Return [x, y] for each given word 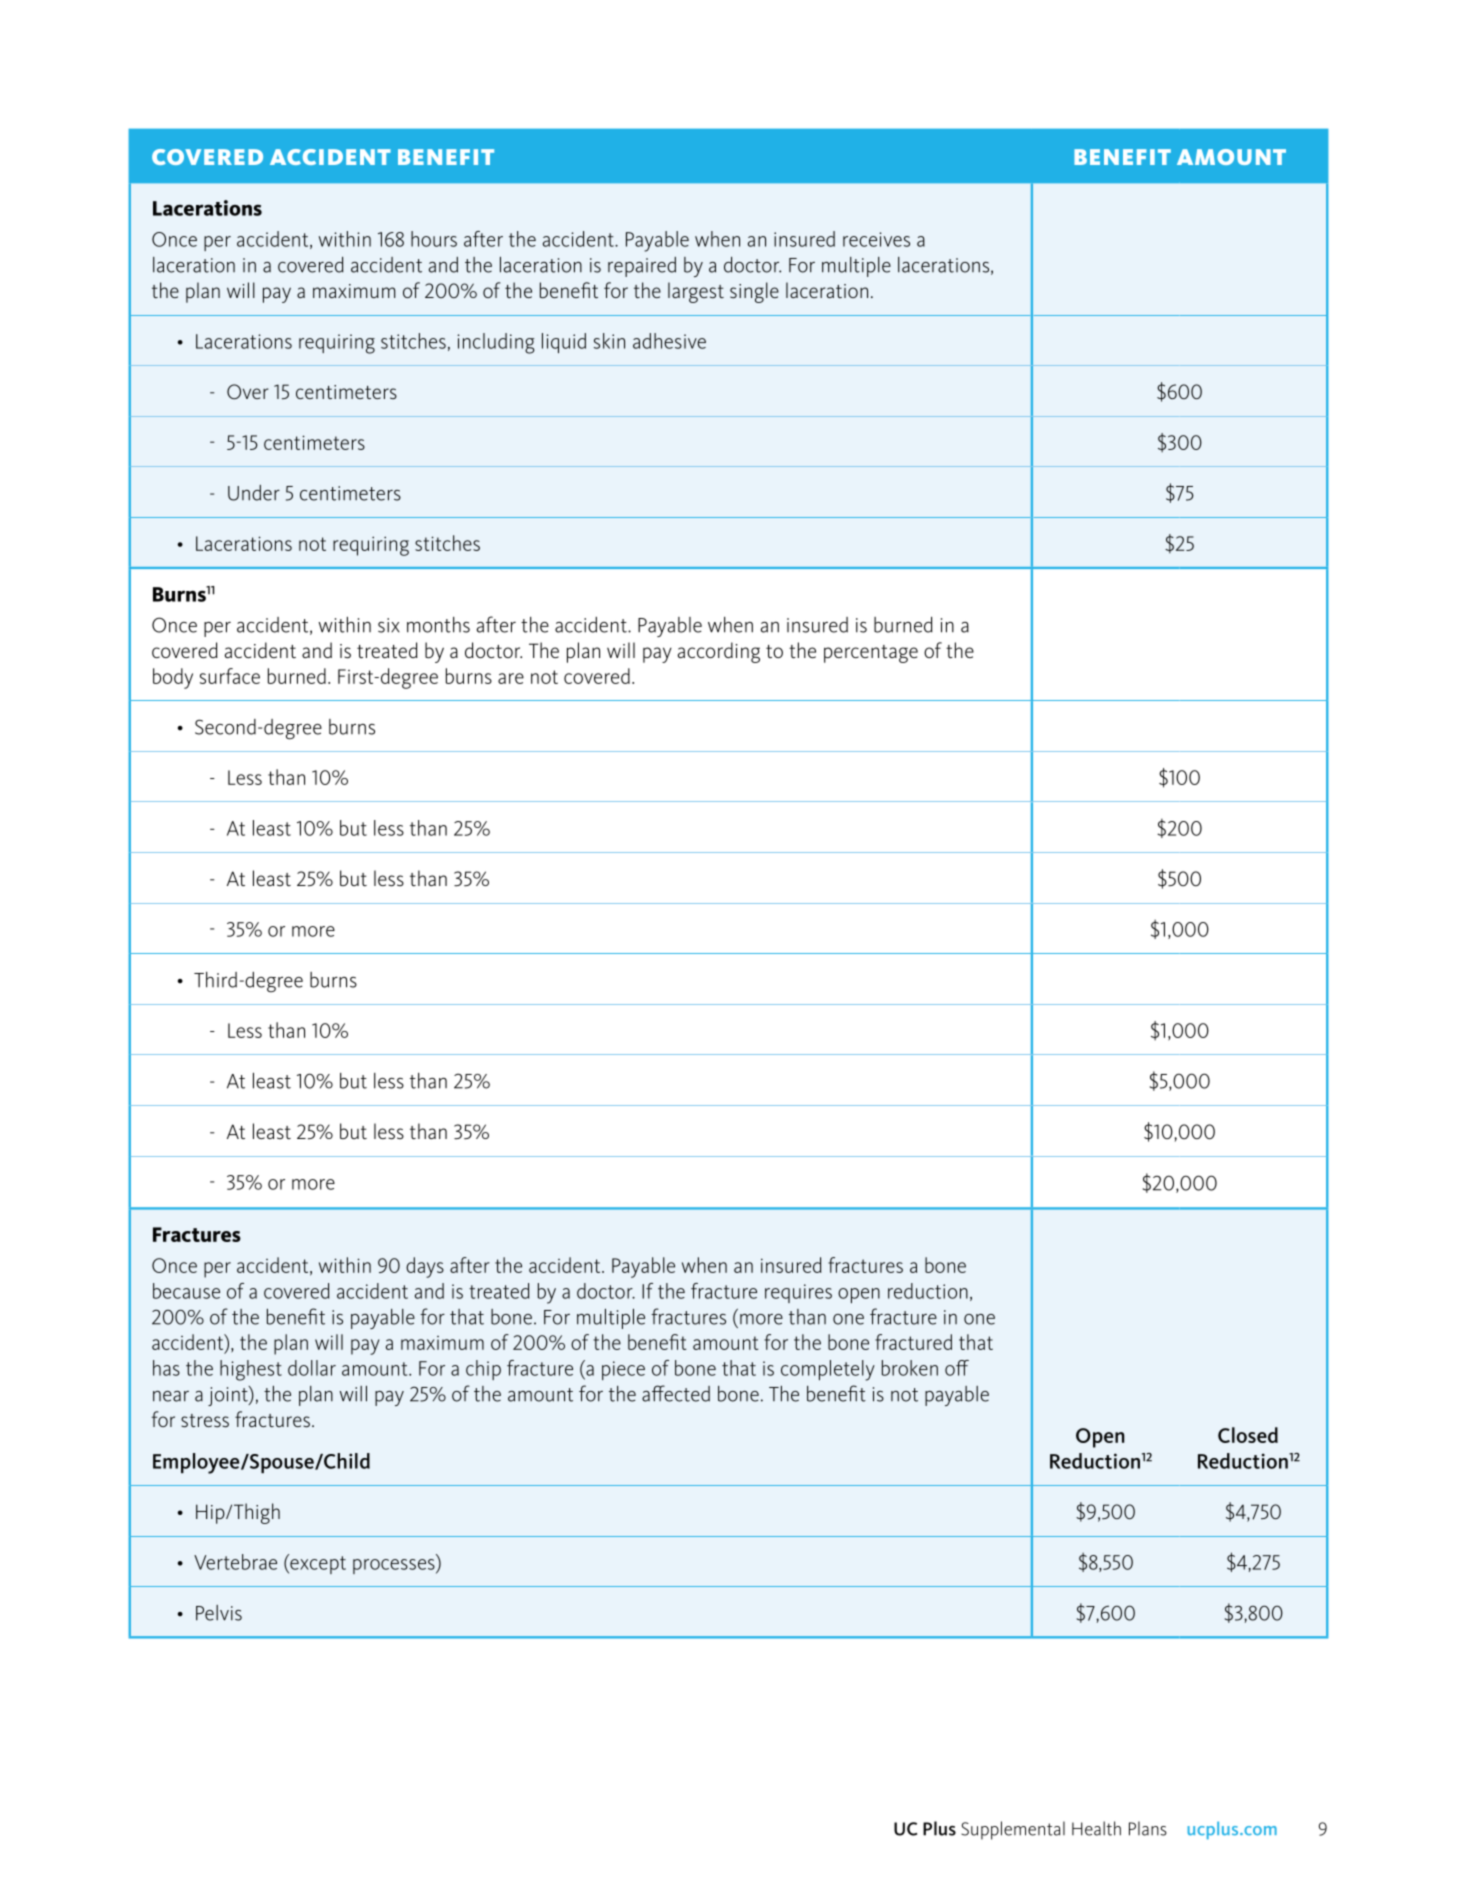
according [719, 652]
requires [798, 1293]
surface [230, 676]
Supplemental [1013, 1830]
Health [1096, 1828]
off [957, 1368]
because [186, 1291]
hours [434, 239]
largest [696, 292]
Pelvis [219, 1613]
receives [876, 239]
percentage [871, 654]
